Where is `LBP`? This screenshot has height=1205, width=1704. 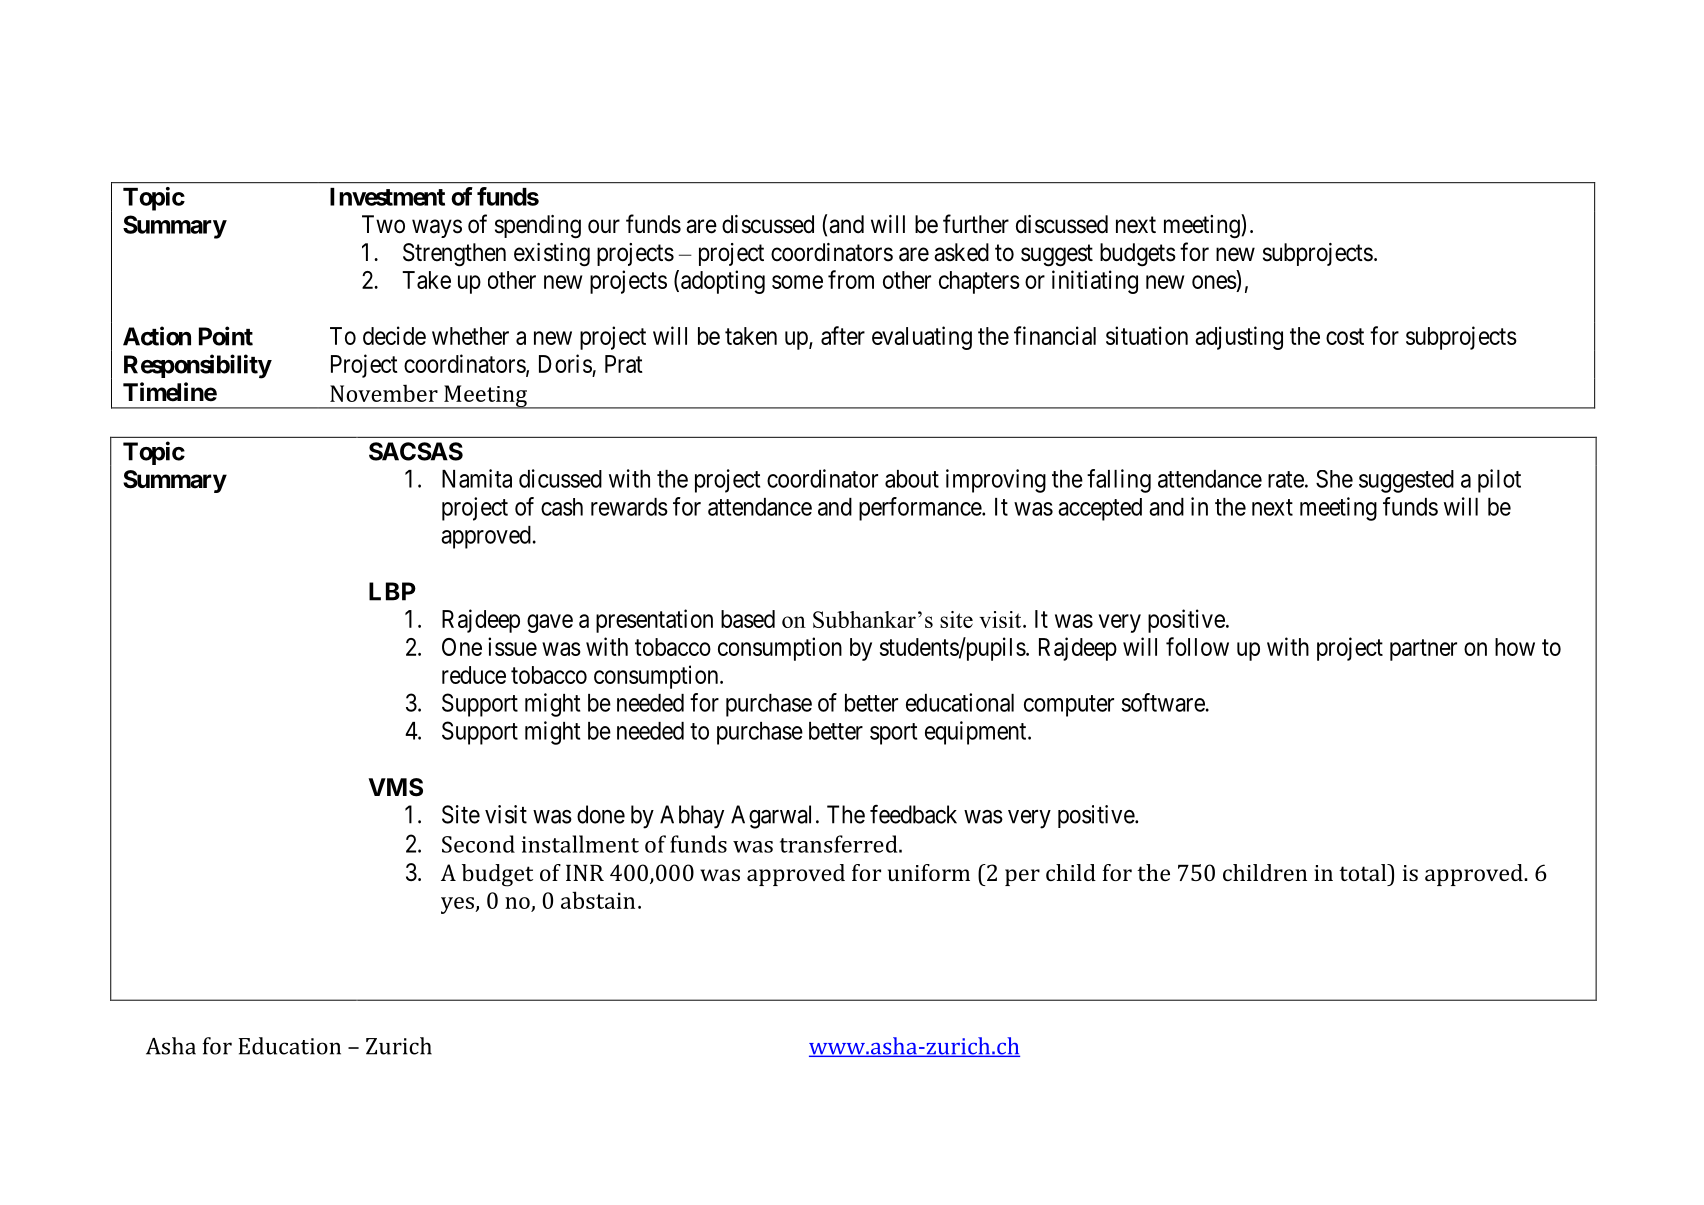 LBP is located at coordinates (392, 591).
